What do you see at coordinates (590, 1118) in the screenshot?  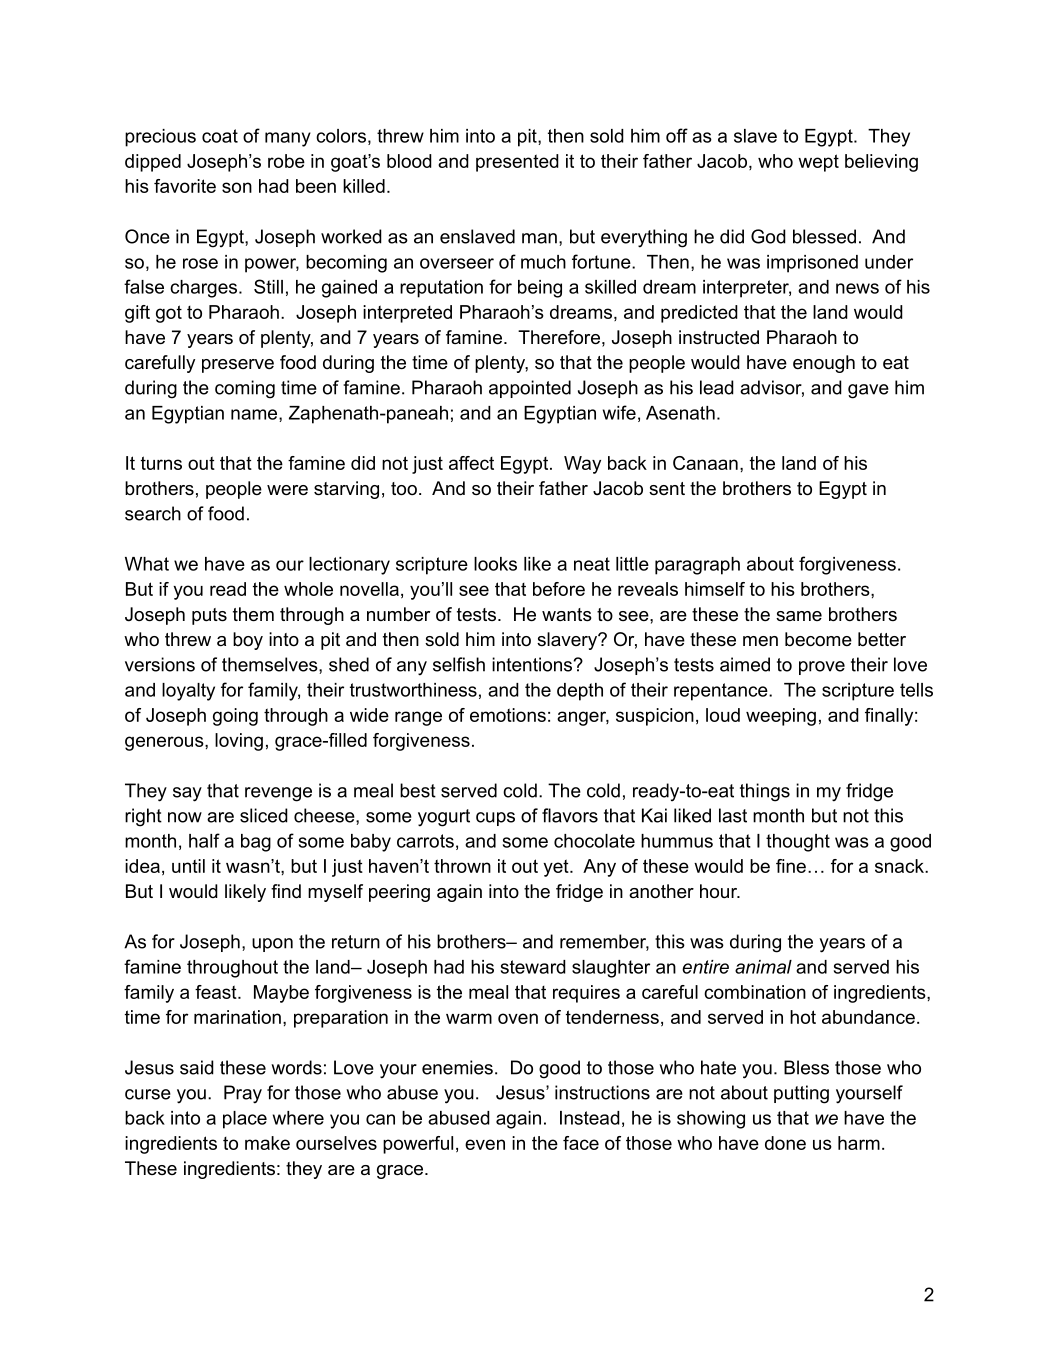 I see `Instead` at bounding box center [590, 1118].
